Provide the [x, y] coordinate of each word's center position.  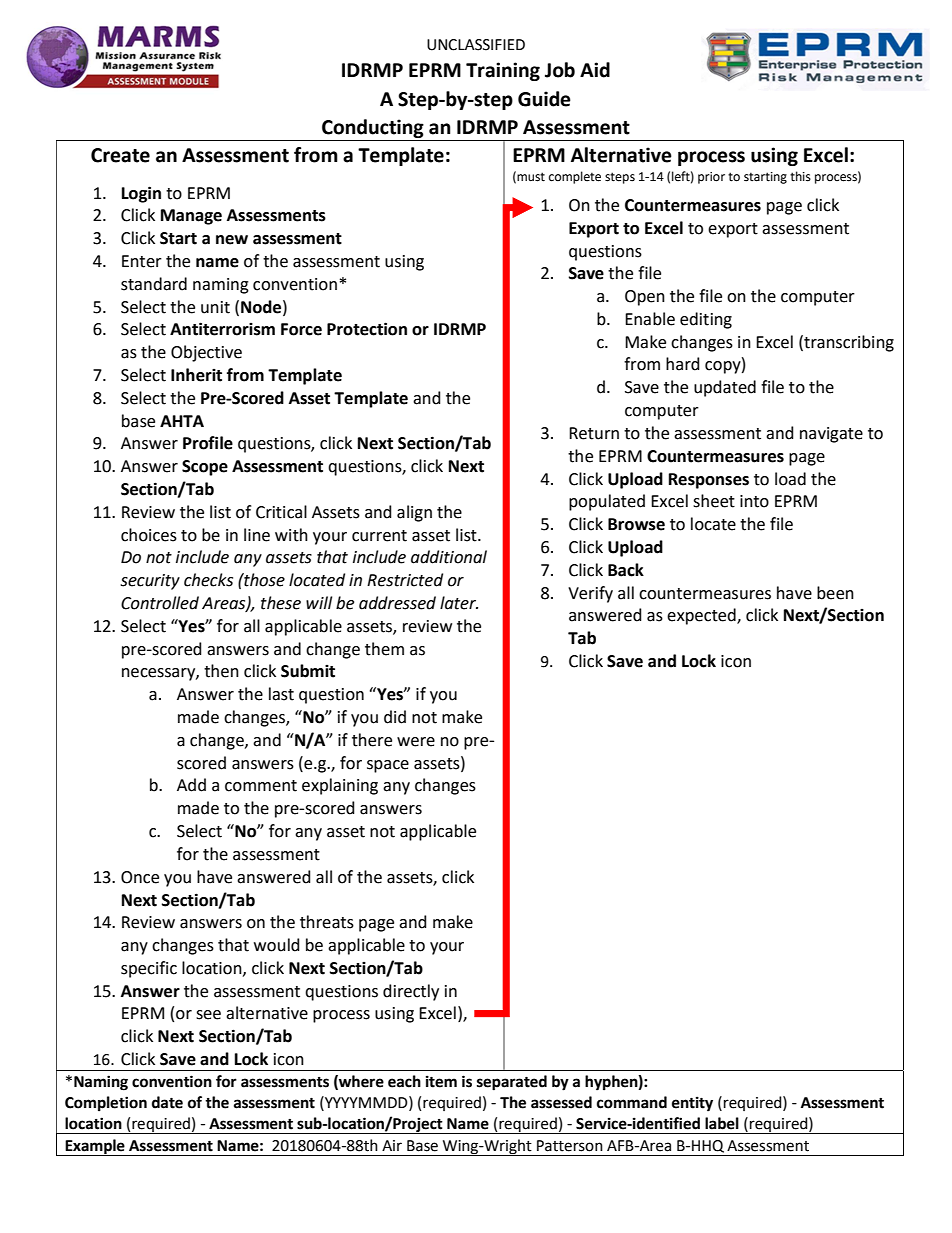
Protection [367, 329]
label [722, 1123]
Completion [106, 1104]
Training [503, 71]
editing [706, 320]
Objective [206, 353]
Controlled [160, 603]
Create [120, 155]
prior [711, 178]
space [388, 766]
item [441, 1081]
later [459, 603]
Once [140, 877]
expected [702, 616]
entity [692, 1104]
